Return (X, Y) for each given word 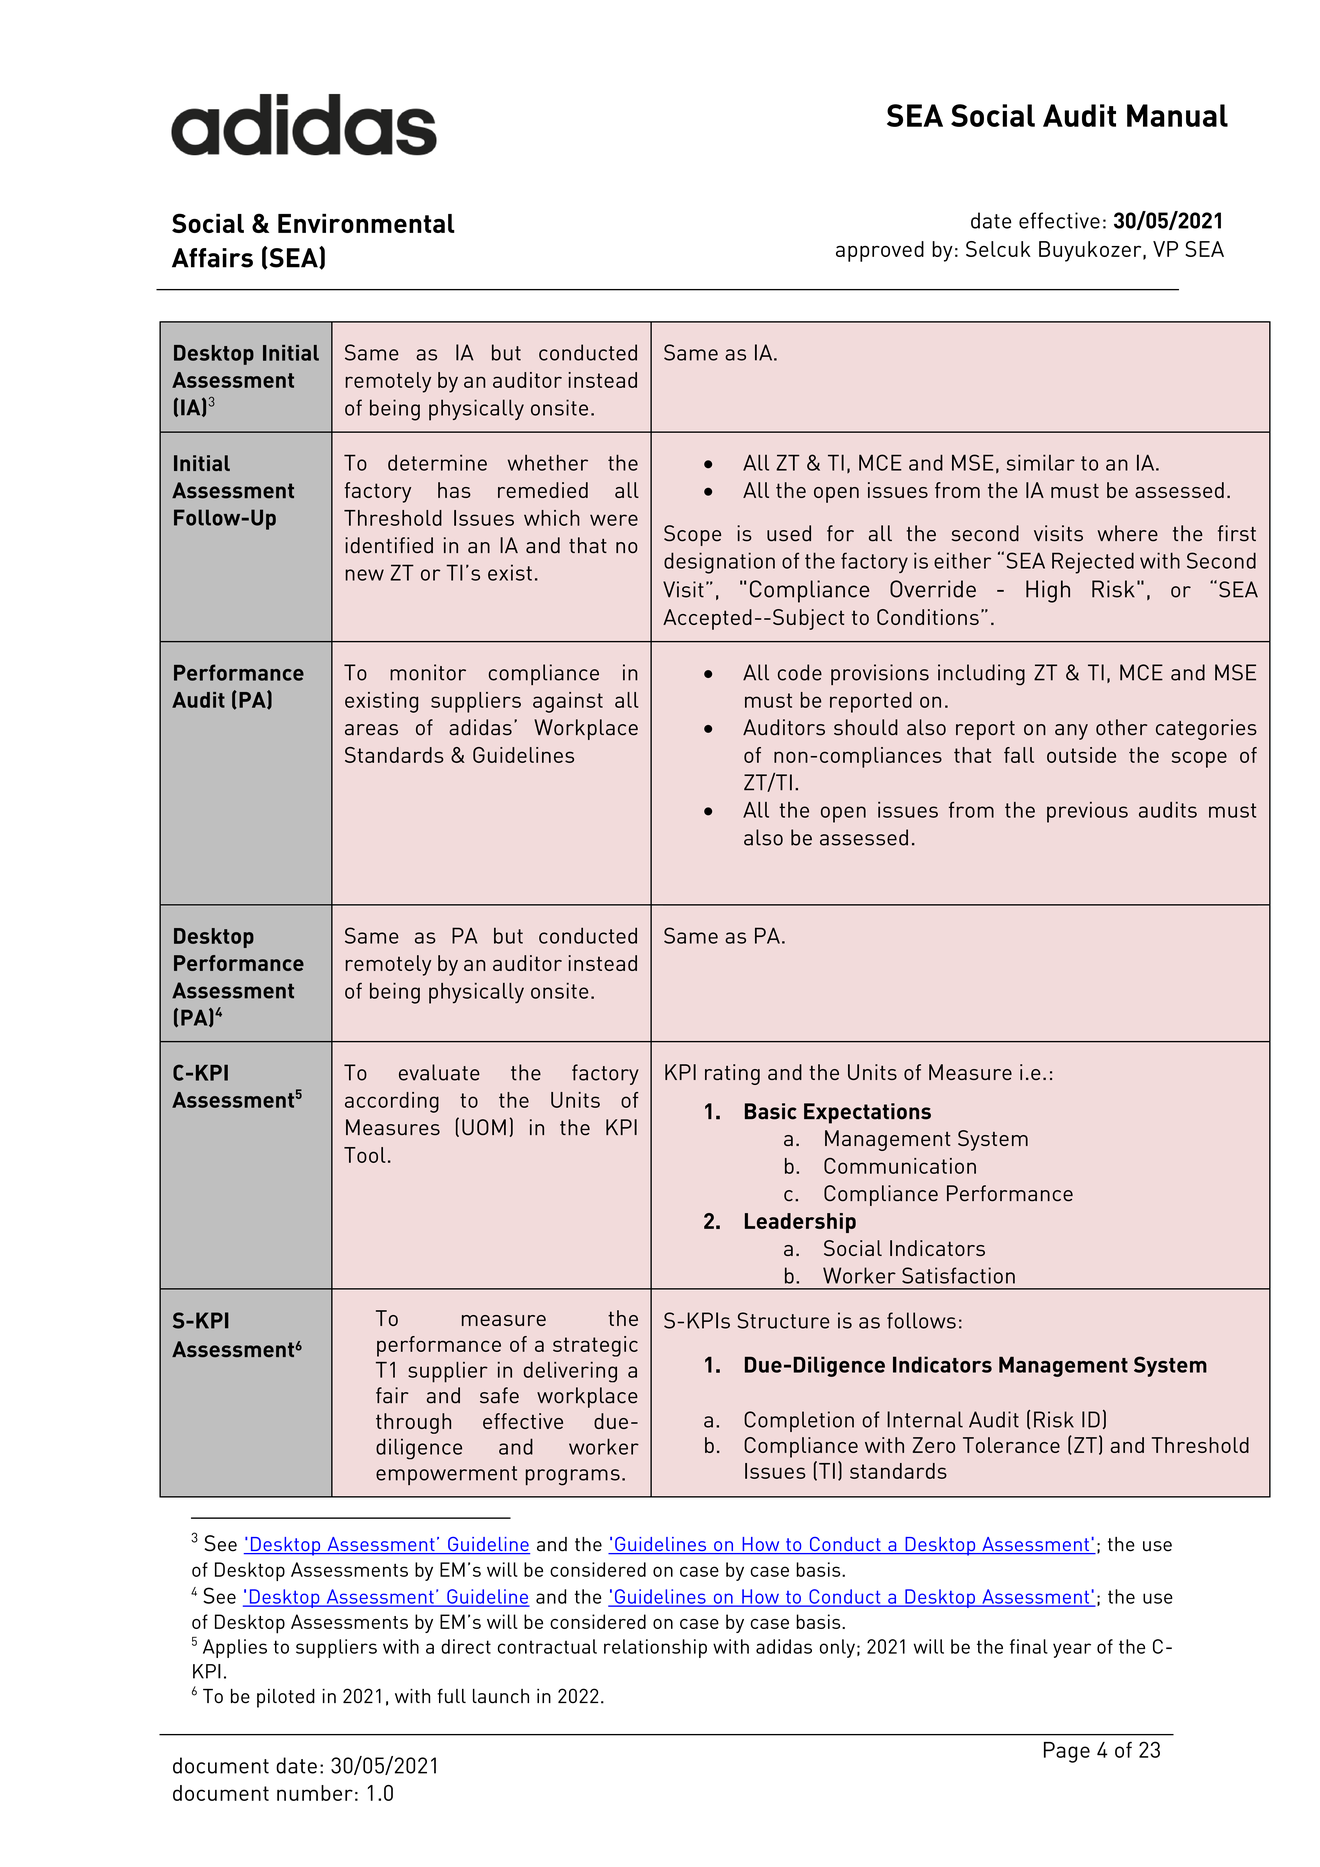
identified (389, 545)
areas (371, 730)
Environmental (366, 223)
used (789, 533)
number (315, 1793)
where (1127, 533)
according (392, 1102)
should (866, 727)
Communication (900, 1166)
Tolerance (1011, 1445)
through (413, 1423)
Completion (799, 1421)
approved (880, 251)
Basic (771, 1111)
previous (1087, 812)
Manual (1177, 115)
